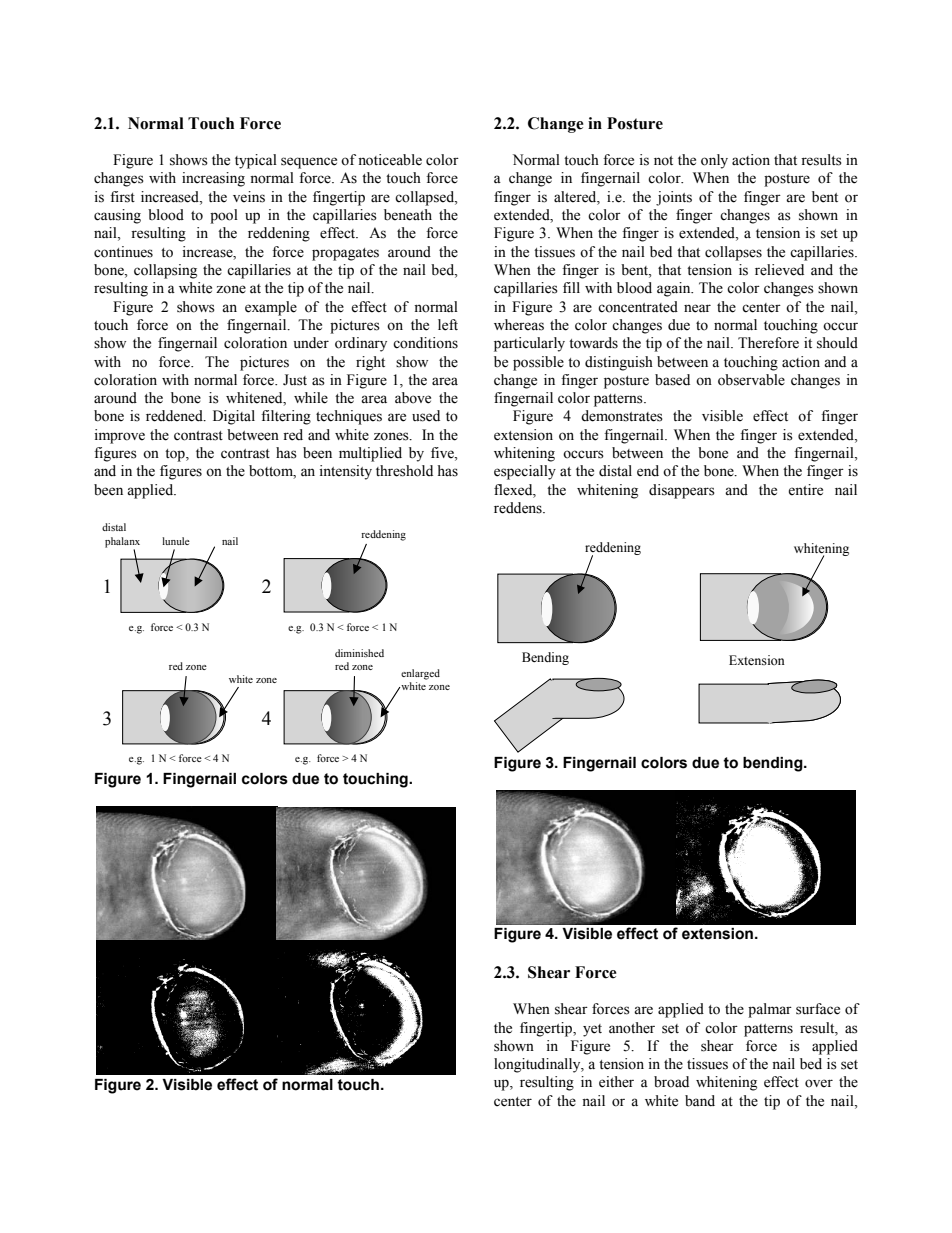 The image size is (952, 1233). I want to click on only, so click(714, 161).
